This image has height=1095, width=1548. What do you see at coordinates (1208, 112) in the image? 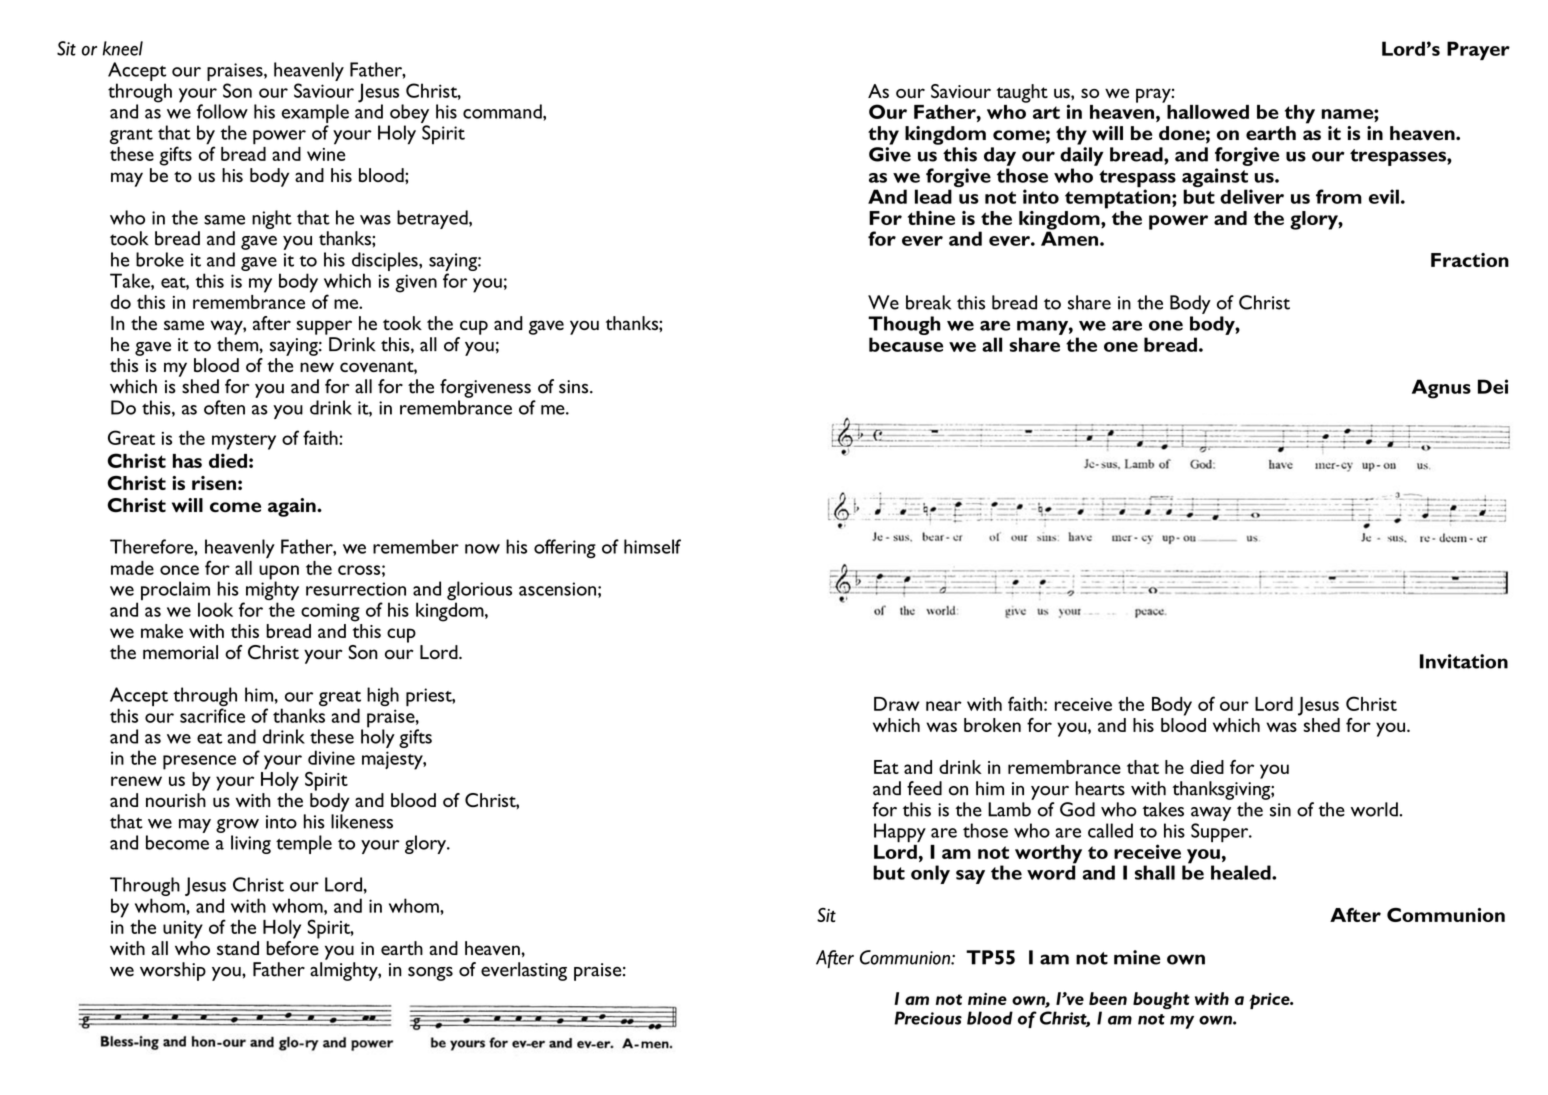
I see `hallowed` at bounding box center [1208, 112].
